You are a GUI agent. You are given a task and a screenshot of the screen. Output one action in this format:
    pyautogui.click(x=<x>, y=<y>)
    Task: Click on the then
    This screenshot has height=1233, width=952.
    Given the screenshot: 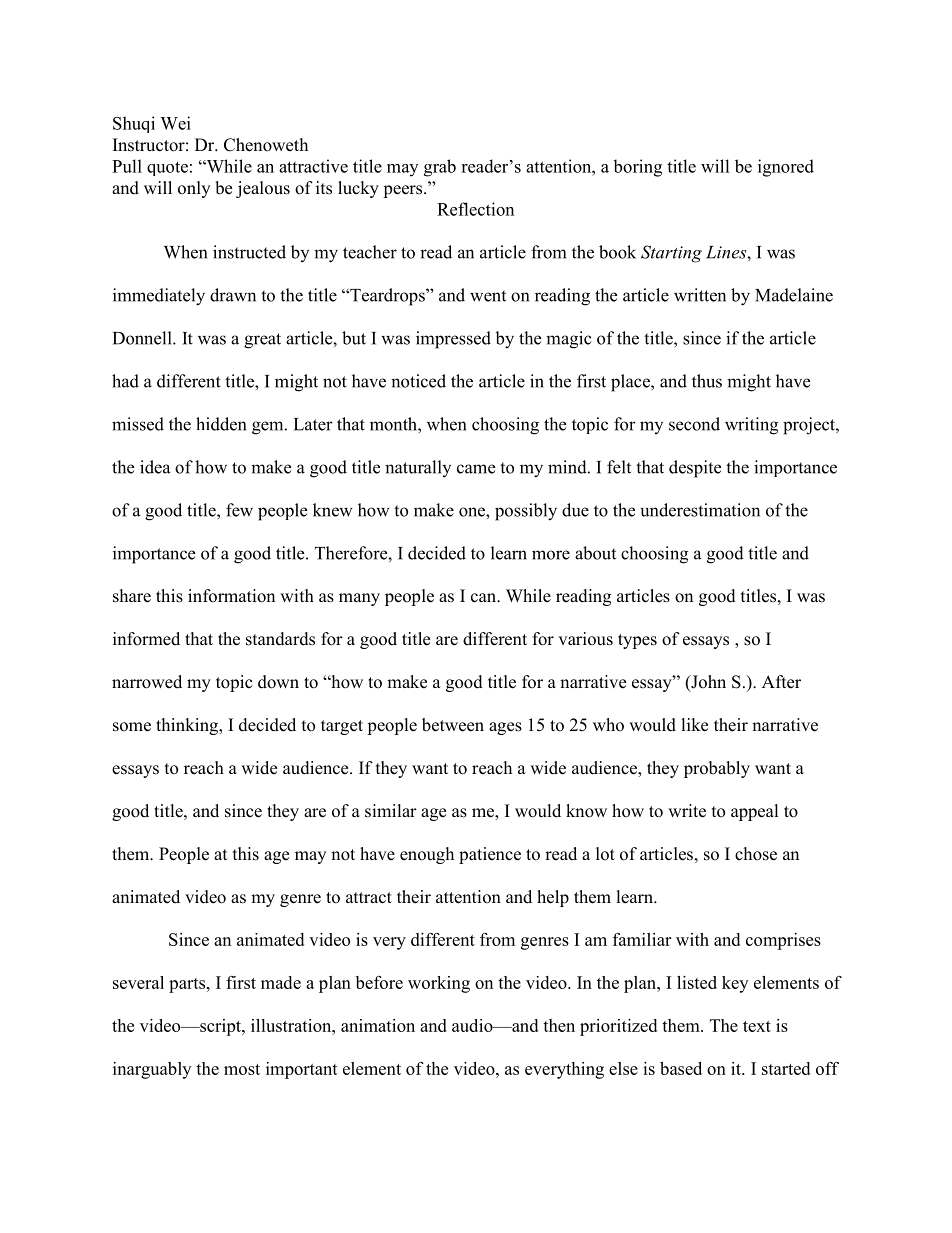 What is the action you would take?
    pyautogui.click(x=559, y=1025)
